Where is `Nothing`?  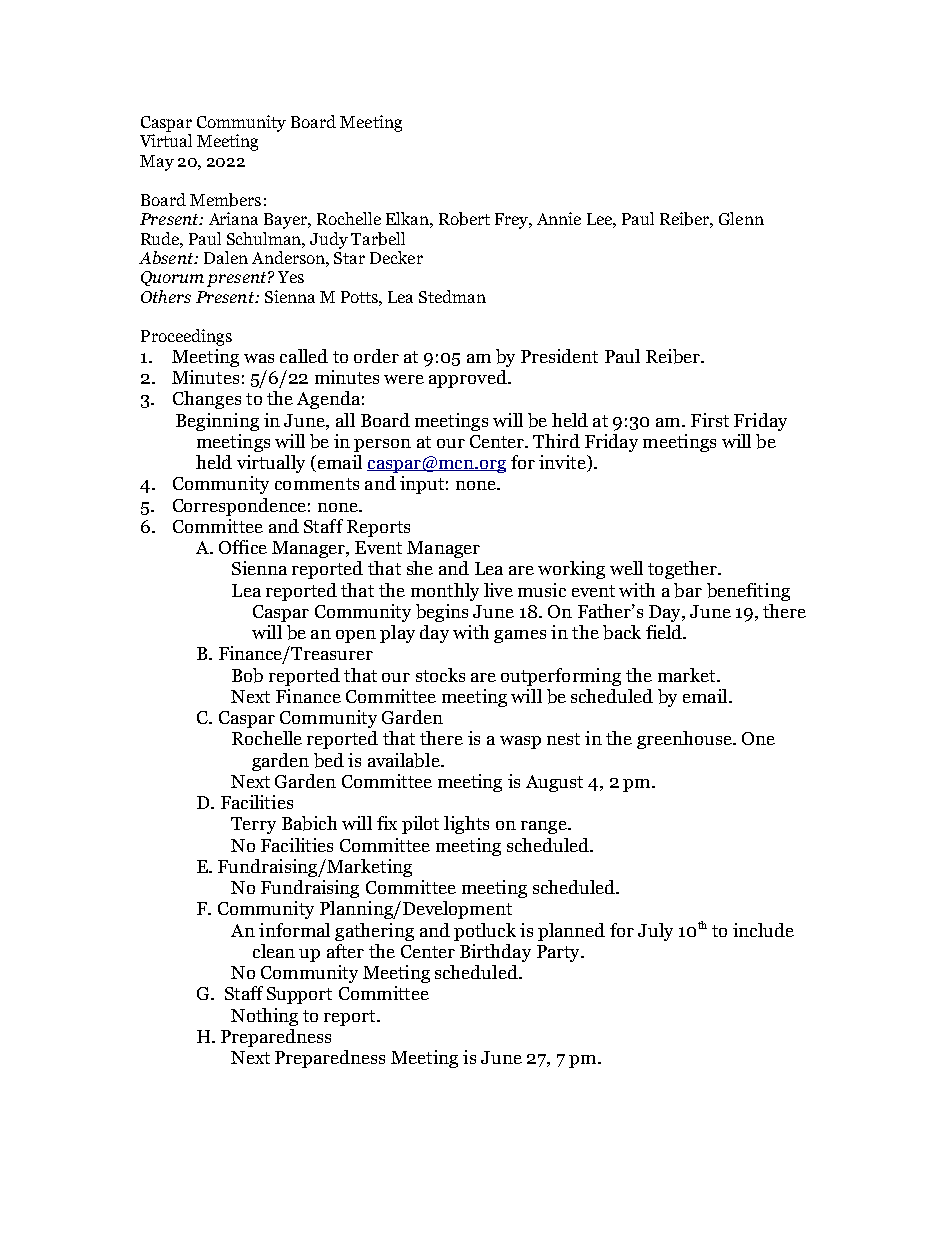 Nothing is located at coordinates (264, 1017).
